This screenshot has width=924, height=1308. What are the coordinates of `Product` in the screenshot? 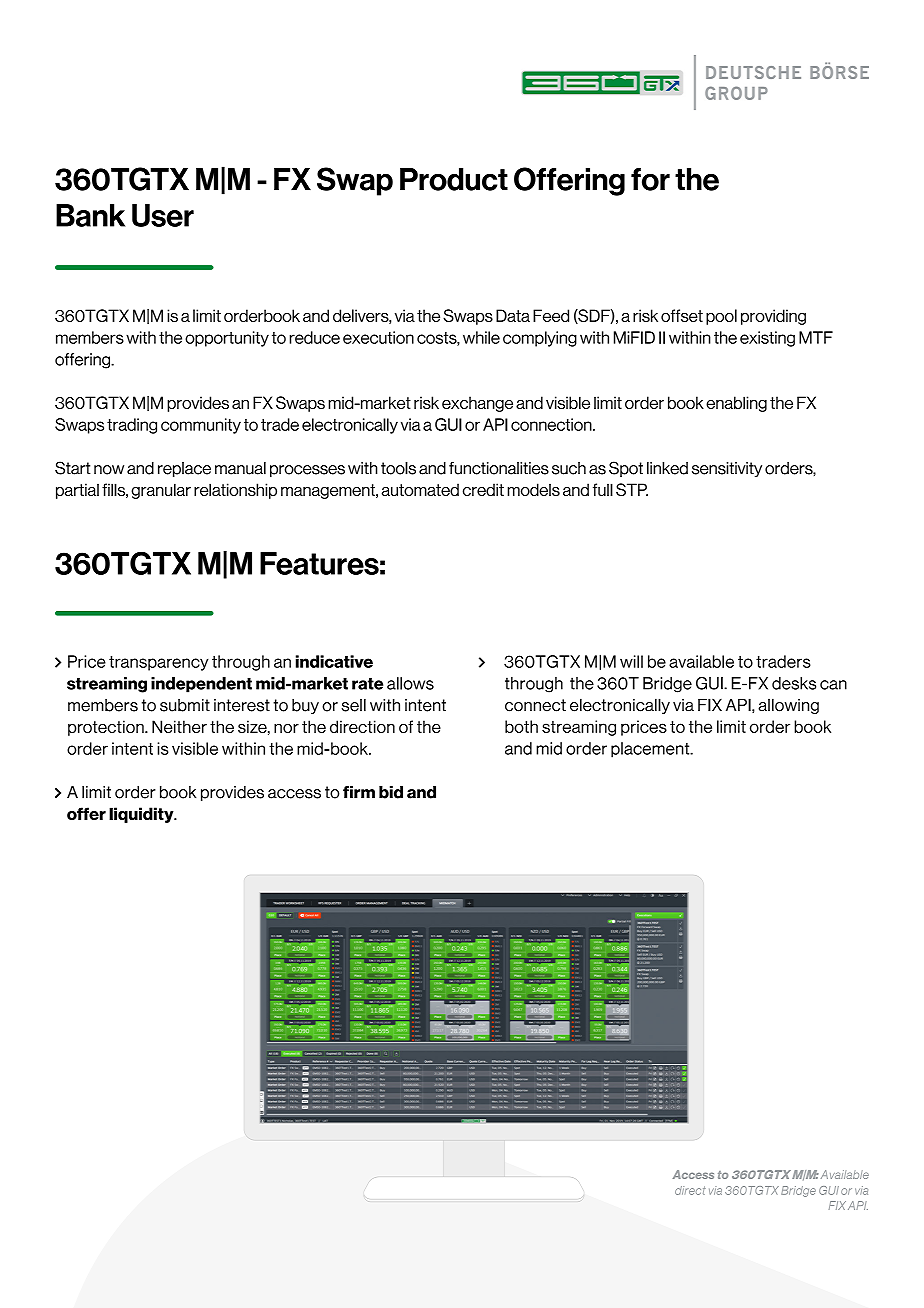 It's located at (454, 179).
